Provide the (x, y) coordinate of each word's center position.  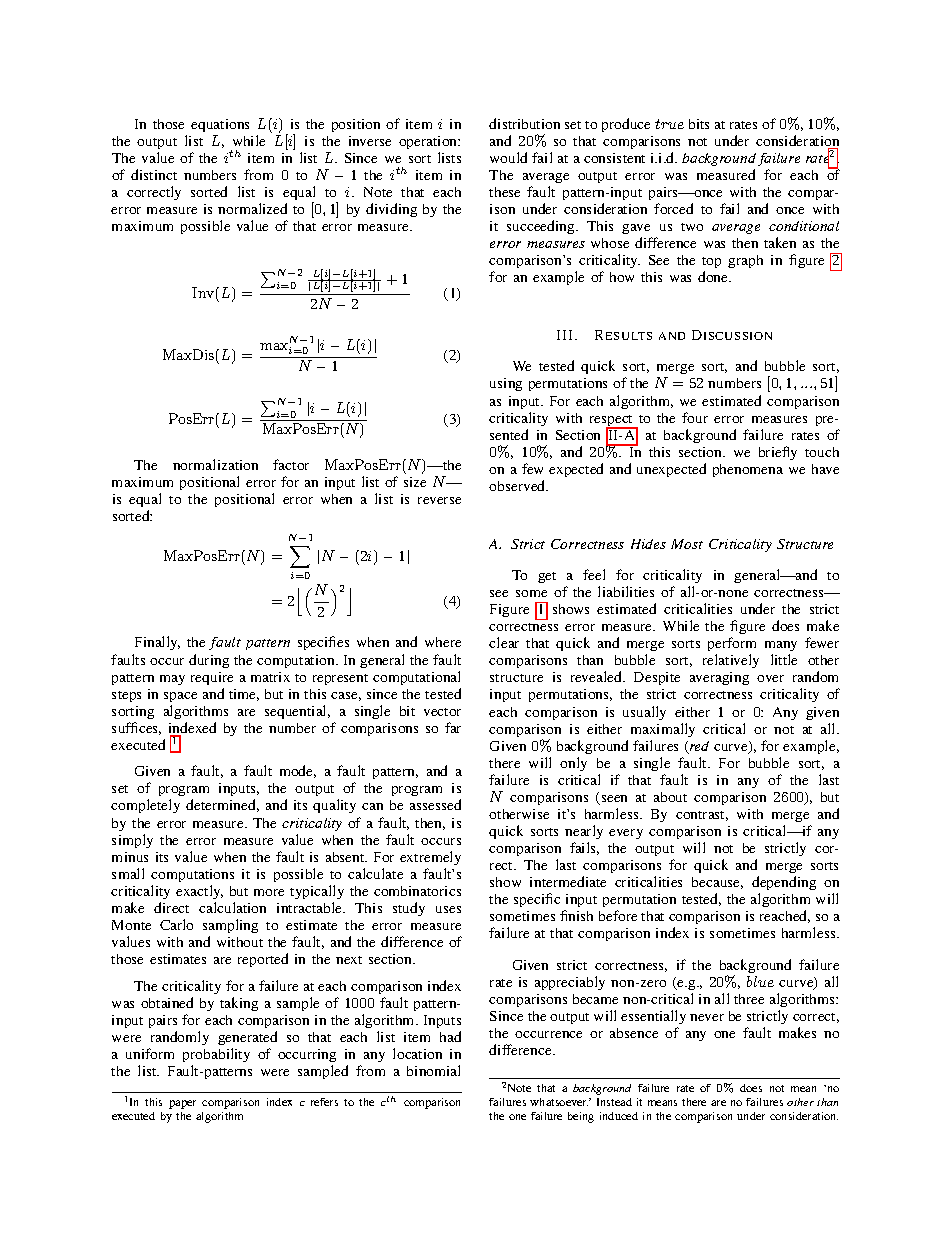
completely (145, 806)
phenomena (748, 470)
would (508, 157)
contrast (702, 816)
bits (699, 124)
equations (220, 125)
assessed (435, 804)
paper (182, 1104)
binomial (433, 1070)
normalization (215, 464)
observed (518, 485)
